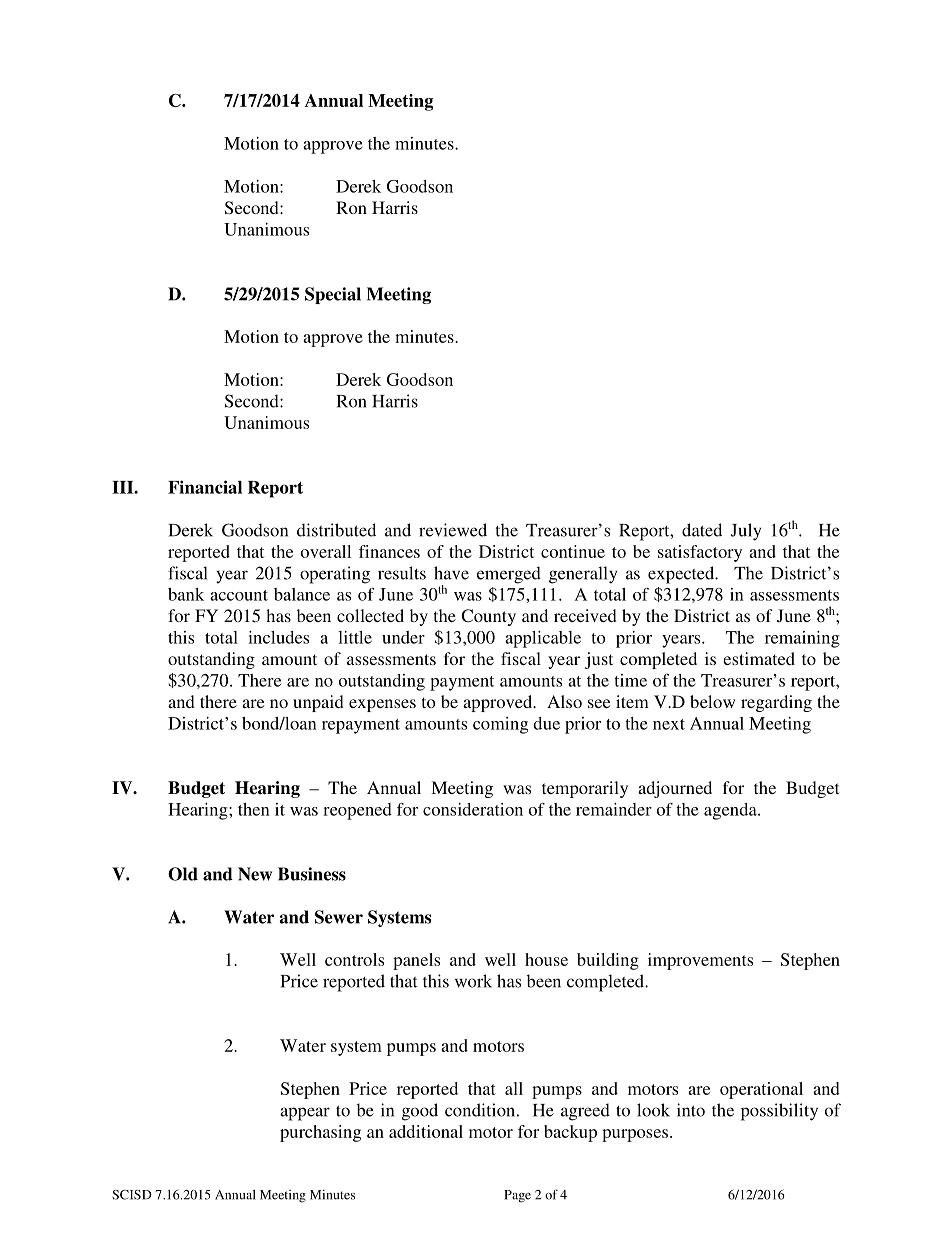  I want to click on unpaid, so click(318, 703).
